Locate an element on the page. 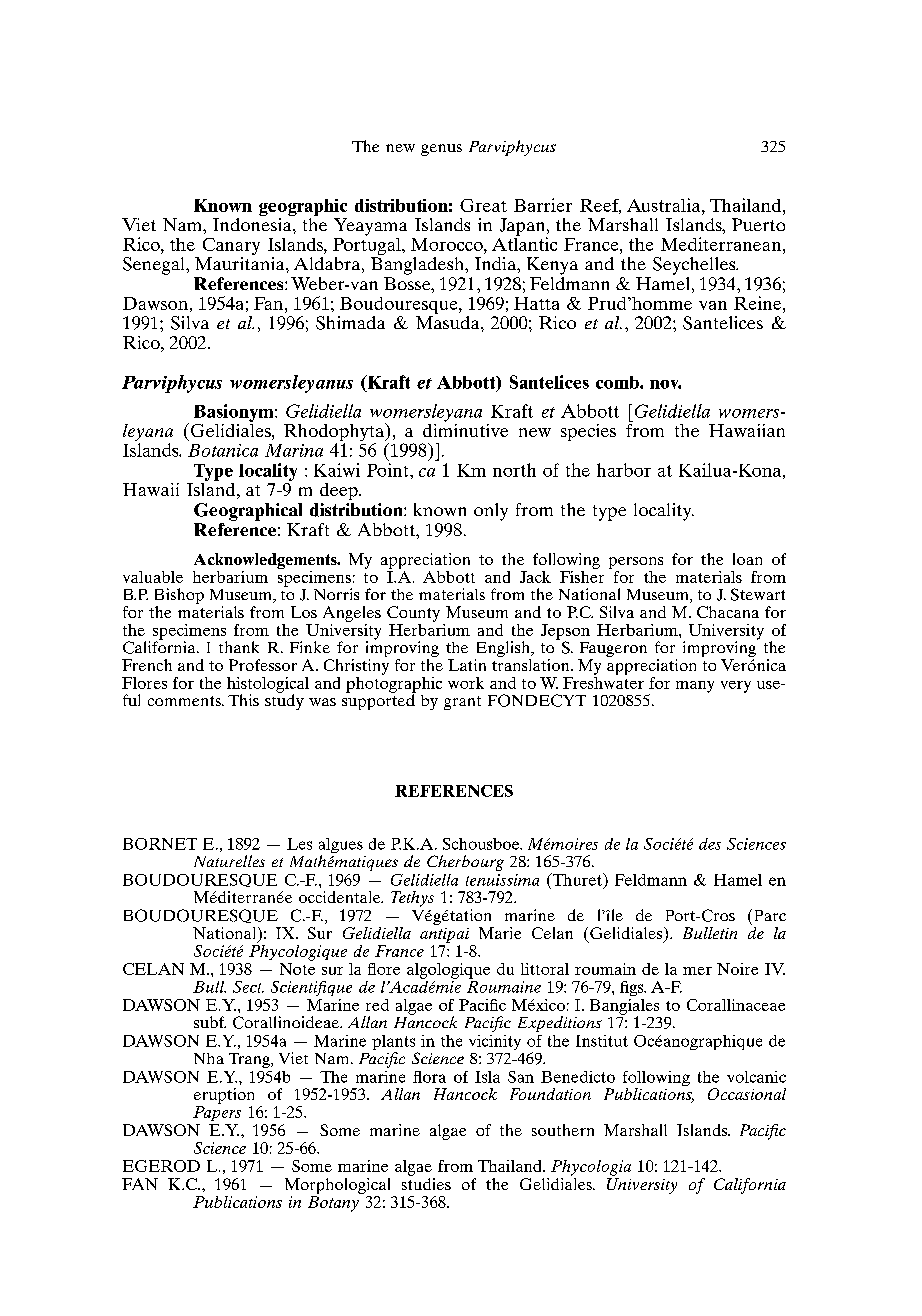 Image resolution: width=922 pixels, height=1316 pixels. Australia is located at coordinates (665, 205).
